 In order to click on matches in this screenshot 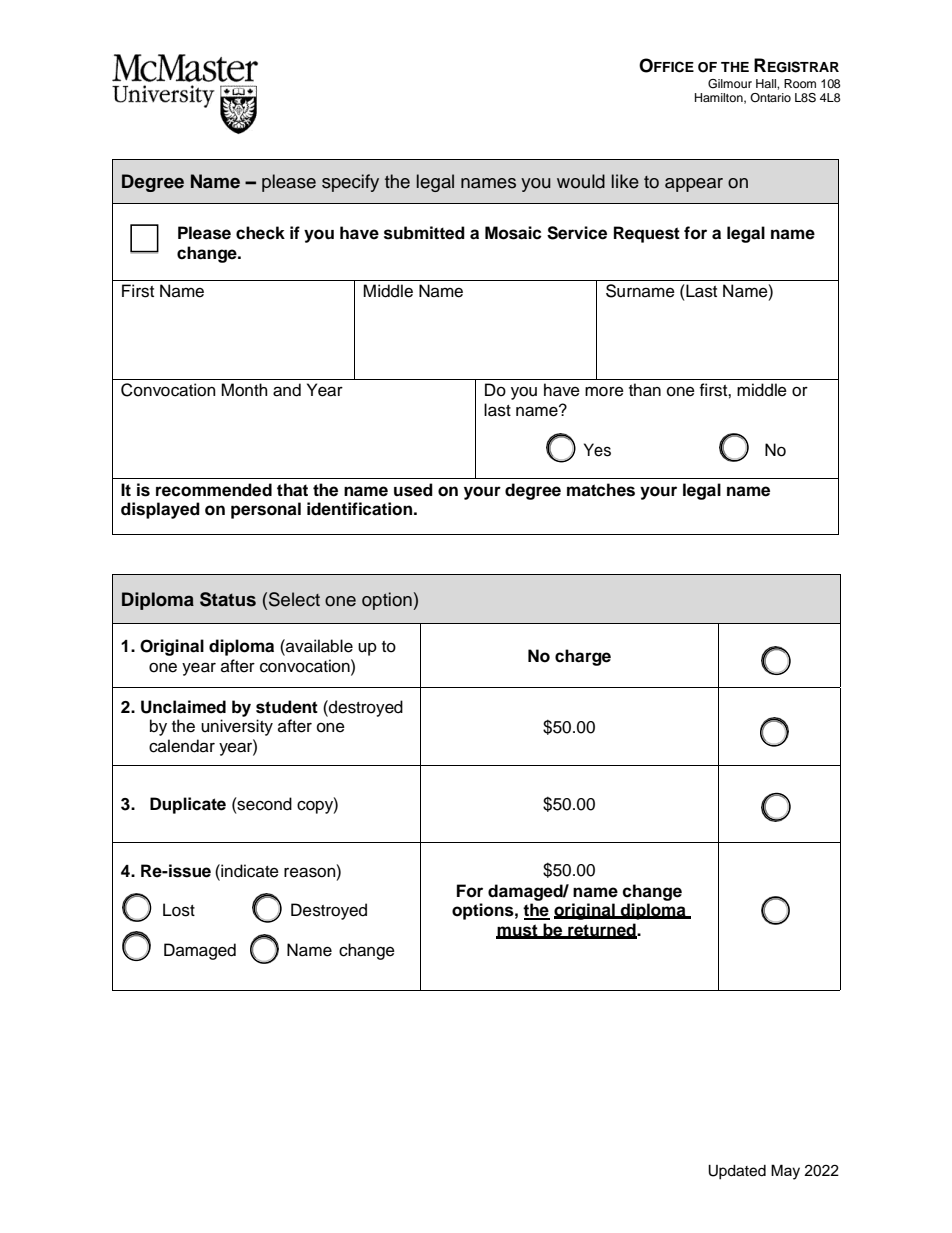, I will do `click(601, 490)`.
